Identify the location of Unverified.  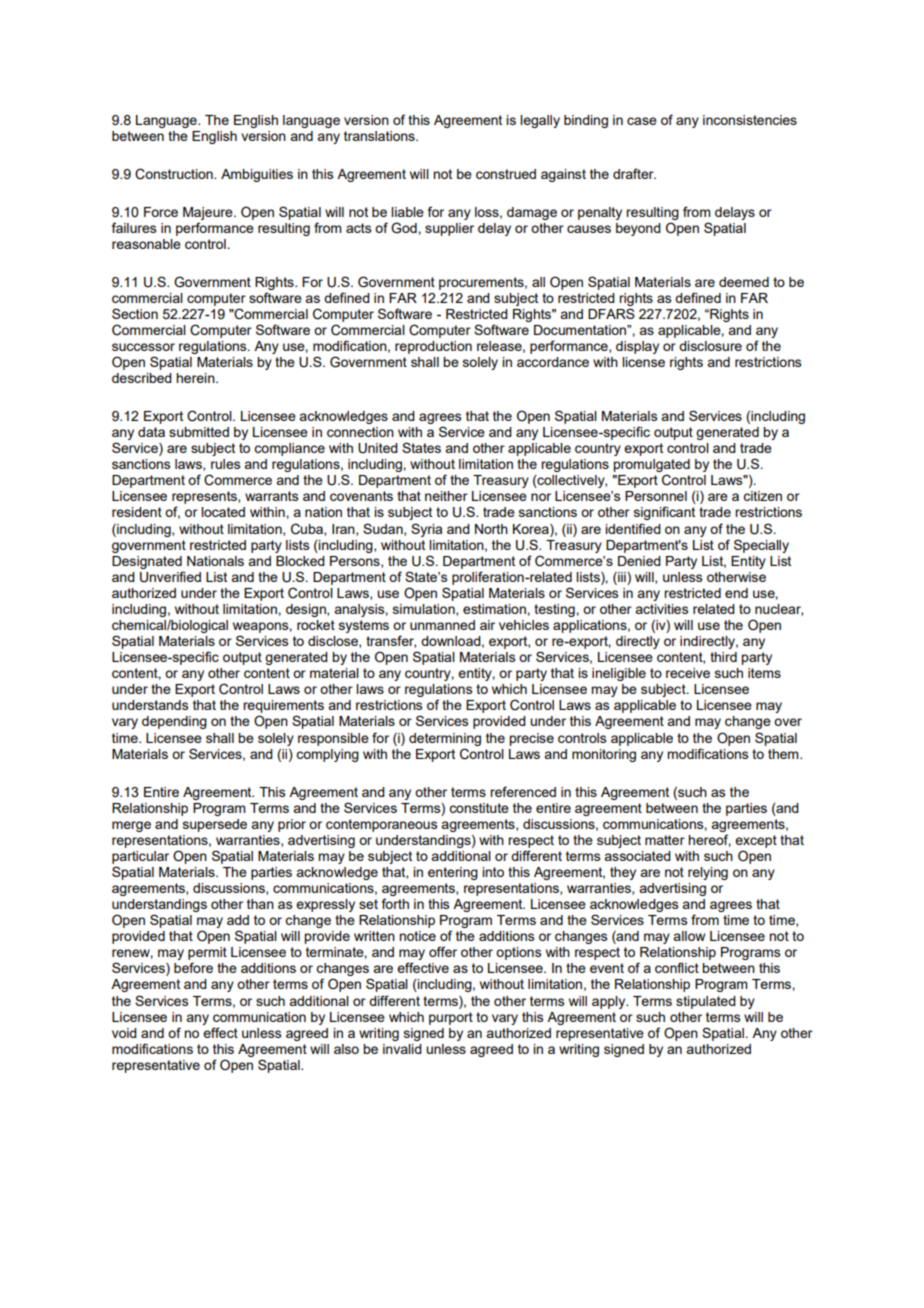
(170, 577).
